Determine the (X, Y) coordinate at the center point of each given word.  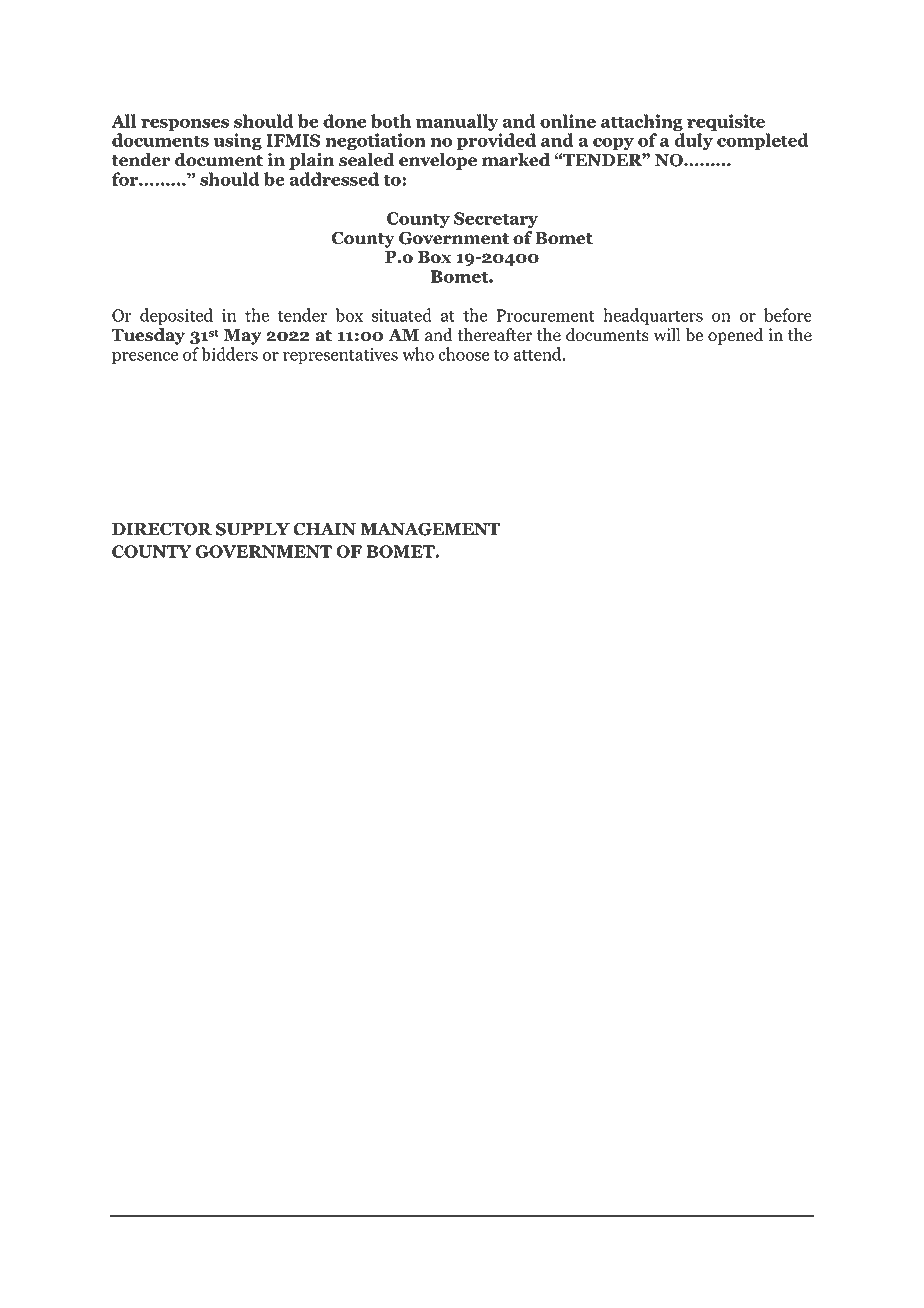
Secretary (496, 220)
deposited (176, 317)
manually (458, 124)
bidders (229, 354)
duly (693, 142)
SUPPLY (253, 529)
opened (735, 336)
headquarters (653, 317)
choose (464, 354)
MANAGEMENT (430, 529)
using (237, 142)
